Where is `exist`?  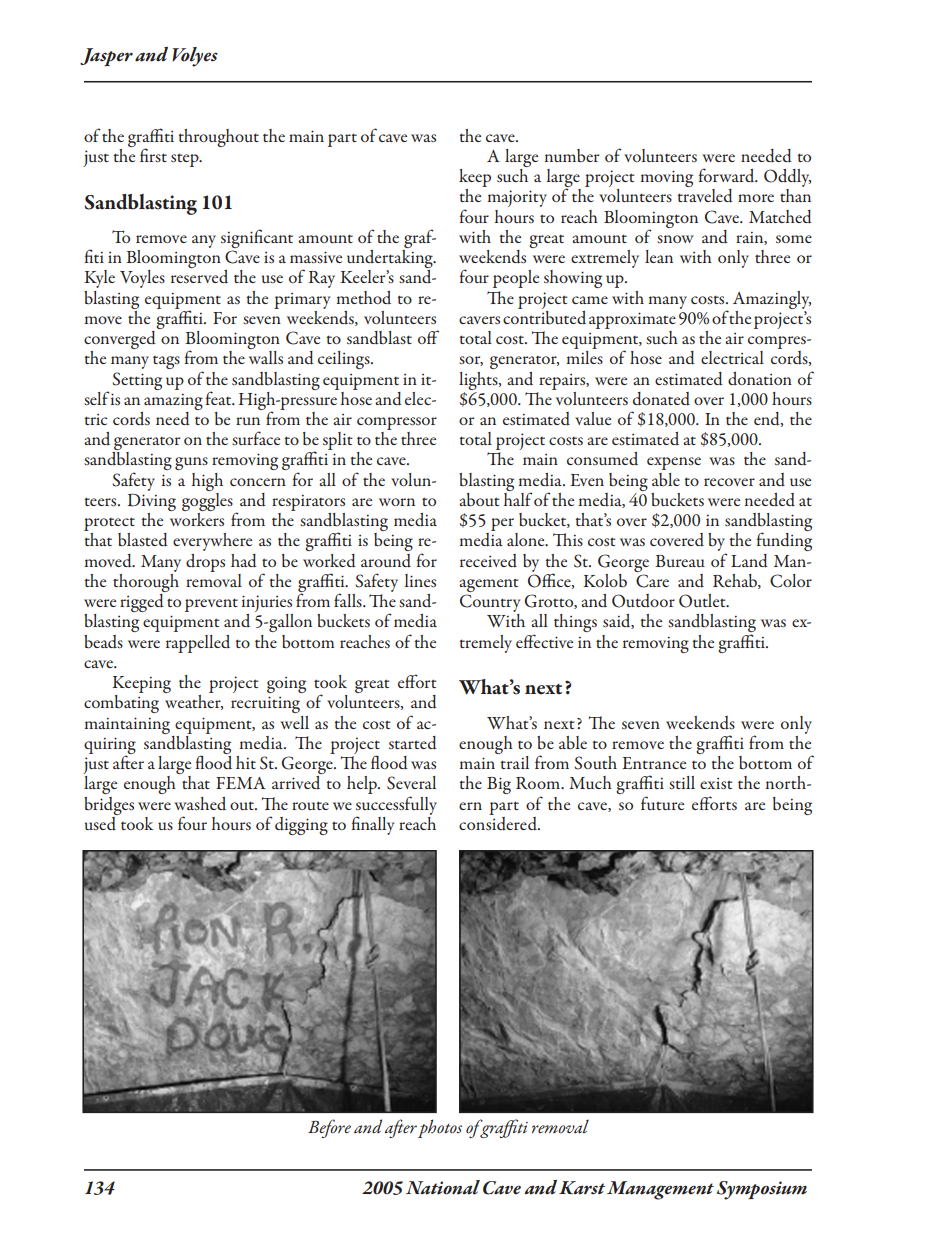
exist is located at coordinates (716, 783).
